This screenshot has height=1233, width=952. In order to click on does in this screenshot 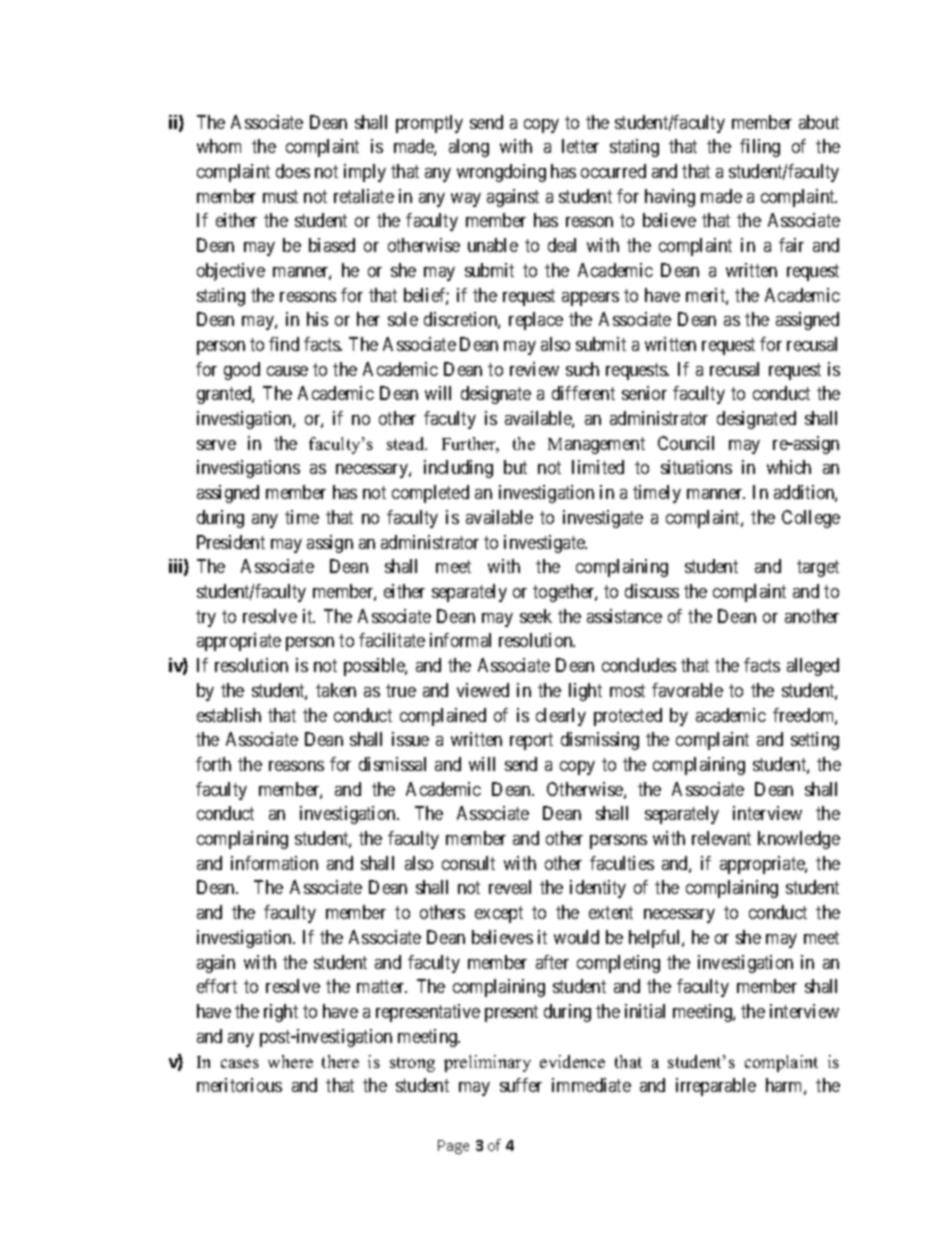, I will do `click(293, 171)`.
